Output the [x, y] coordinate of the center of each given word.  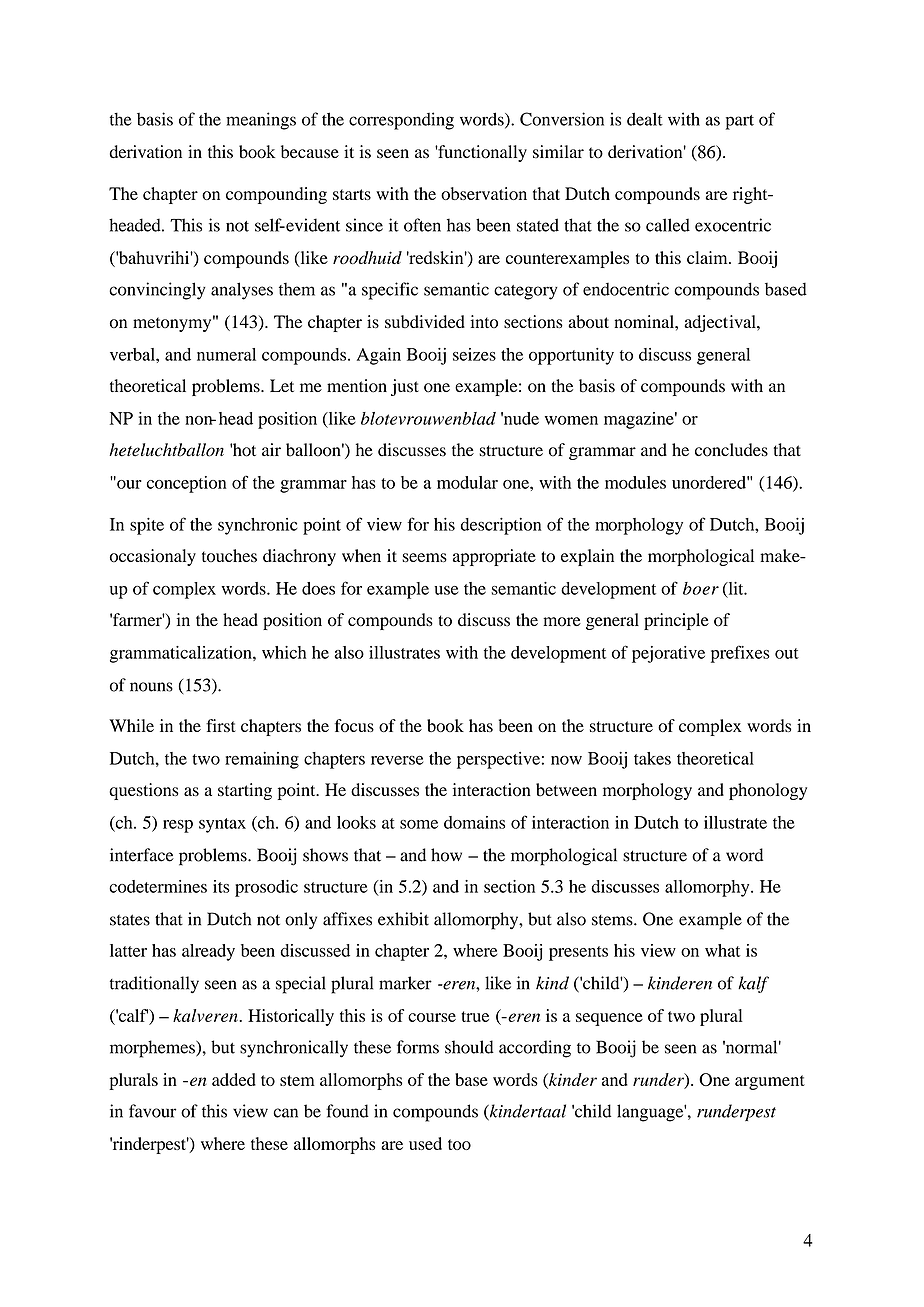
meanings [261, 121]
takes [652, 758]
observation [484, 193]
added [234, 1079]
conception [187, 484]
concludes [731, 450]
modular [467, 482]
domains [474, 822]
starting [245, 791]
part [740, 122]
